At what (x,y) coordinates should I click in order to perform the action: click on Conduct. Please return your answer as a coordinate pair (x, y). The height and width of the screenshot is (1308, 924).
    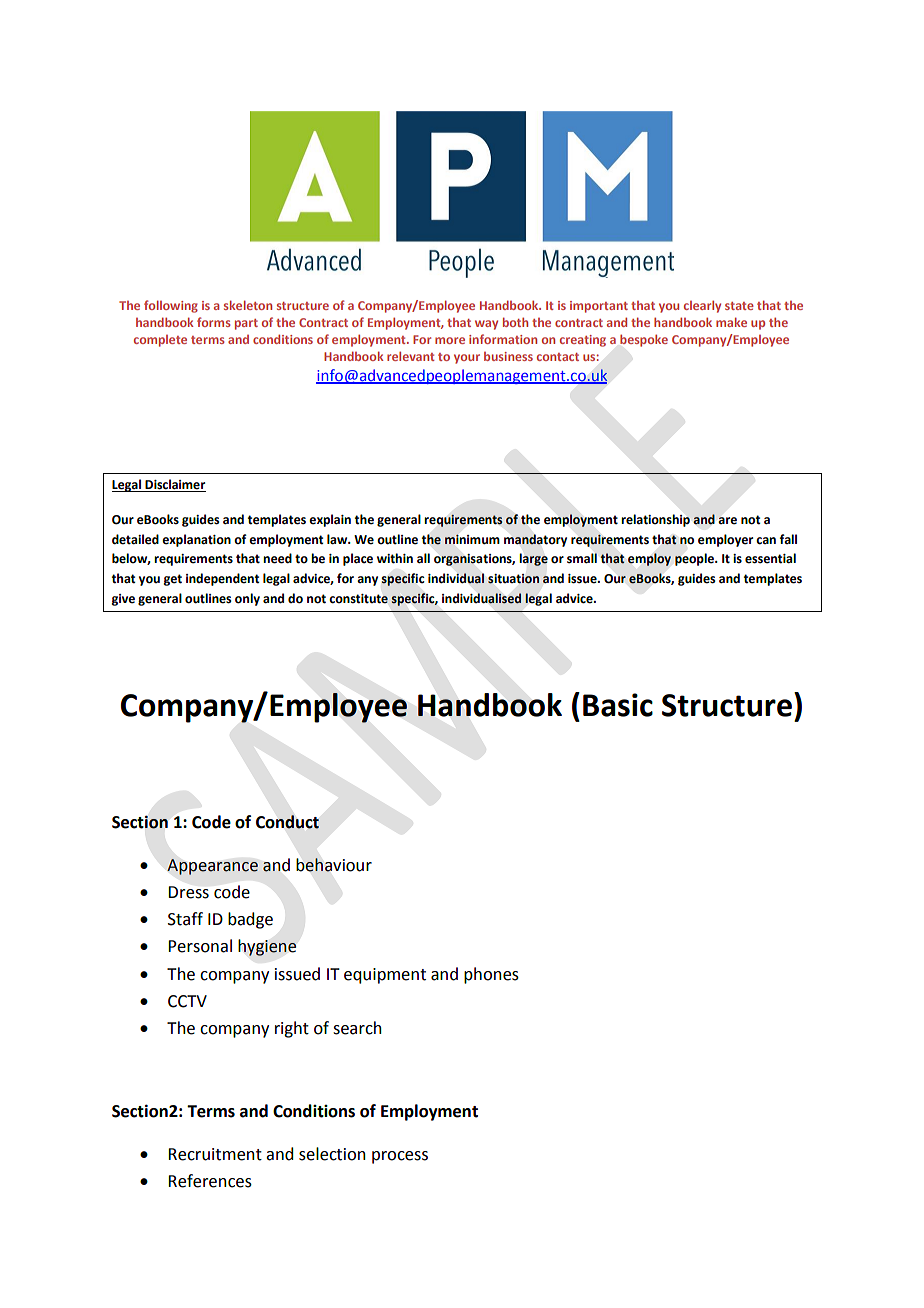
    Looking at the image, I should click on (287, 822).
